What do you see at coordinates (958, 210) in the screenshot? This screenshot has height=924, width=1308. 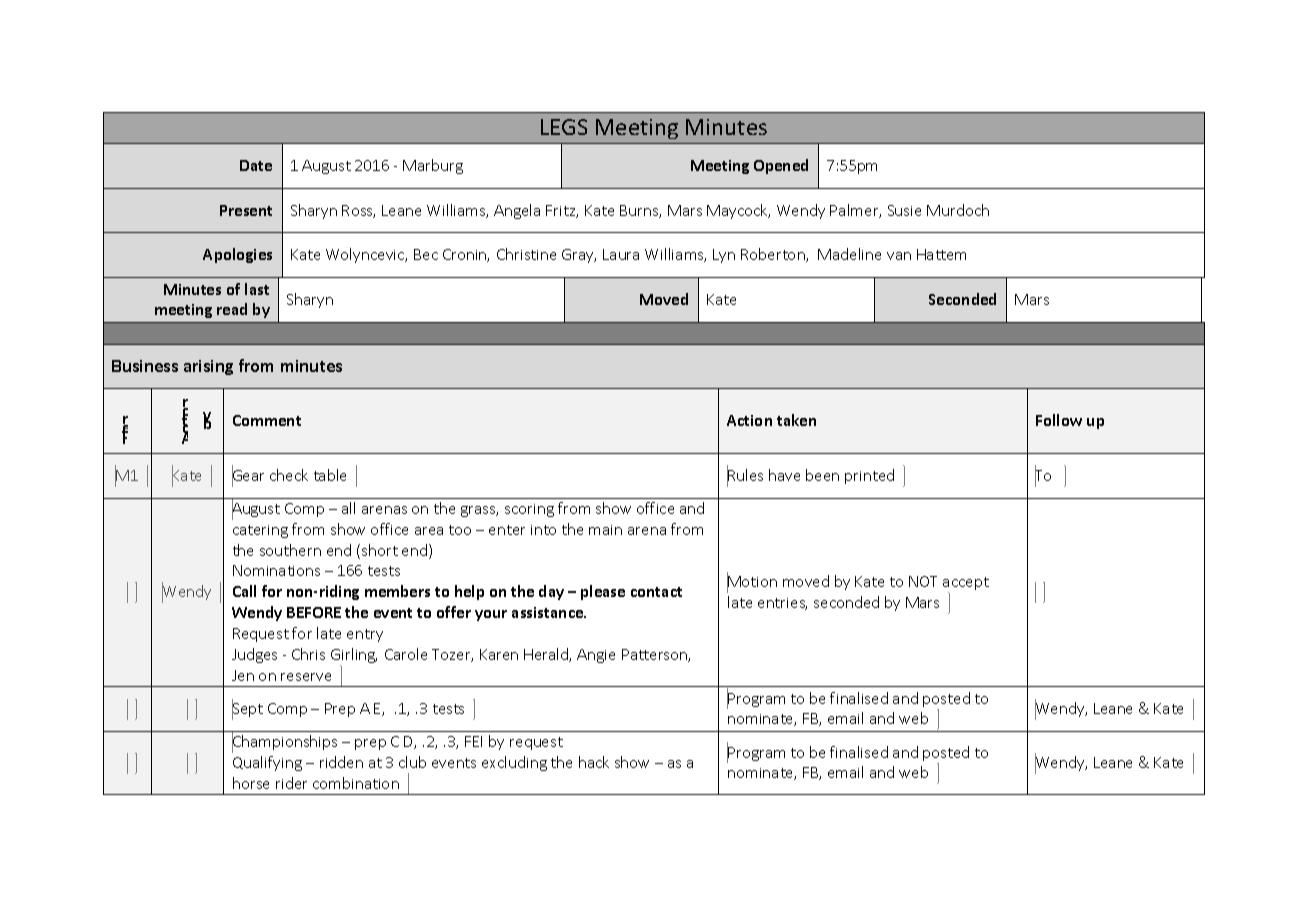 I see `Murdoch` at bounding box center [958, 210].
